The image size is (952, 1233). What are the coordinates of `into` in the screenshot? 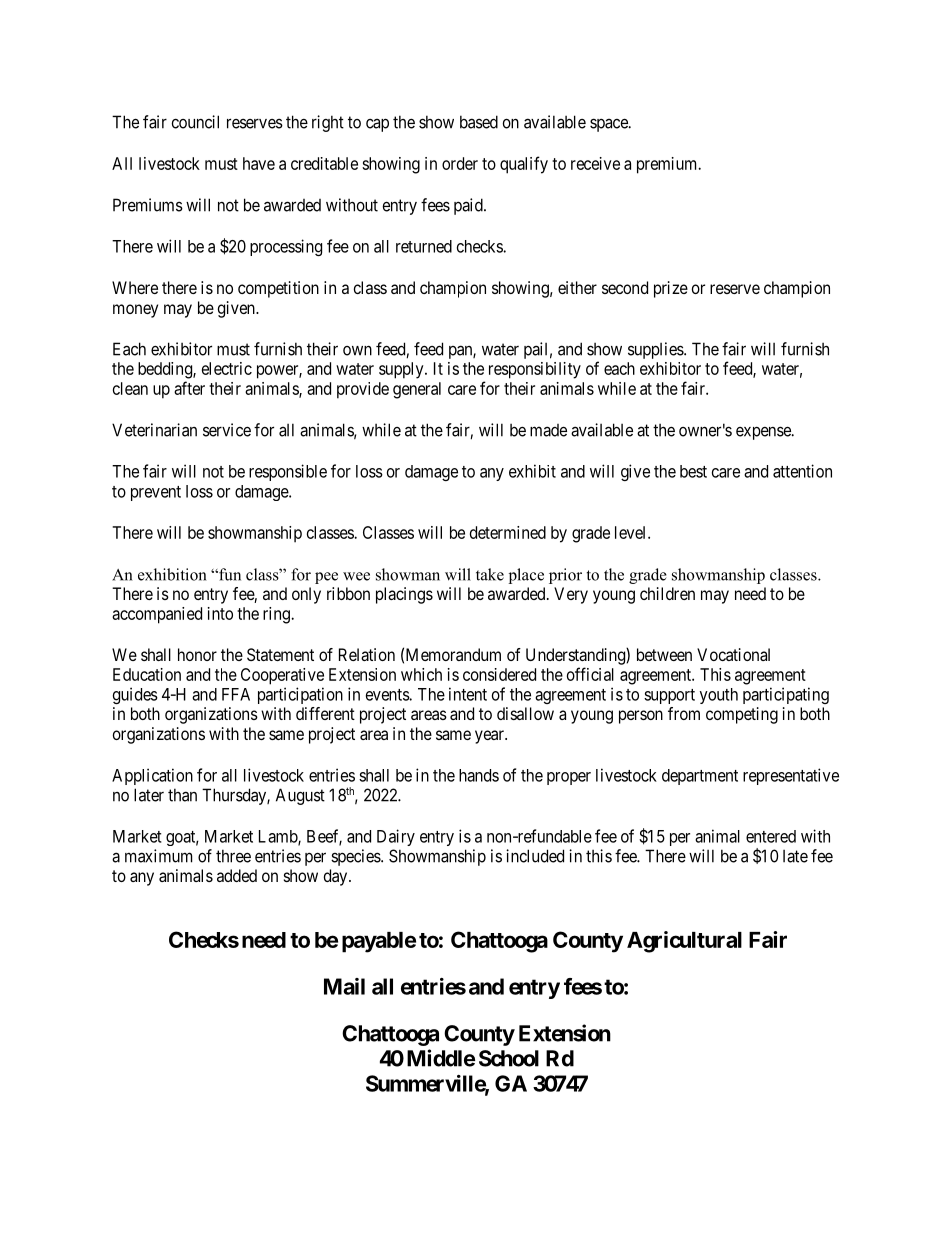 It's located at (220, 613).
